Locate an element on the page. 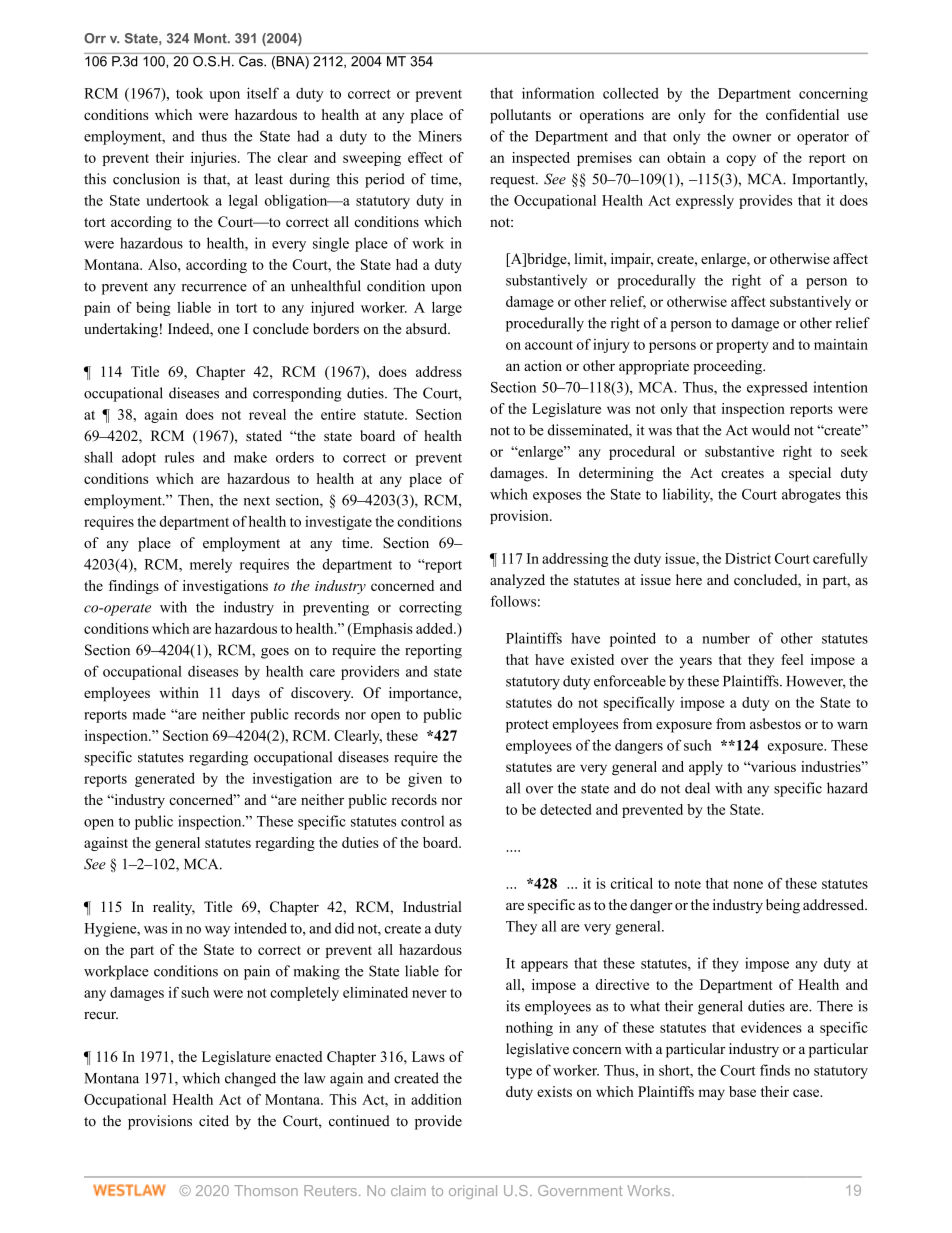  deal is located at coordinates (697, 788).
